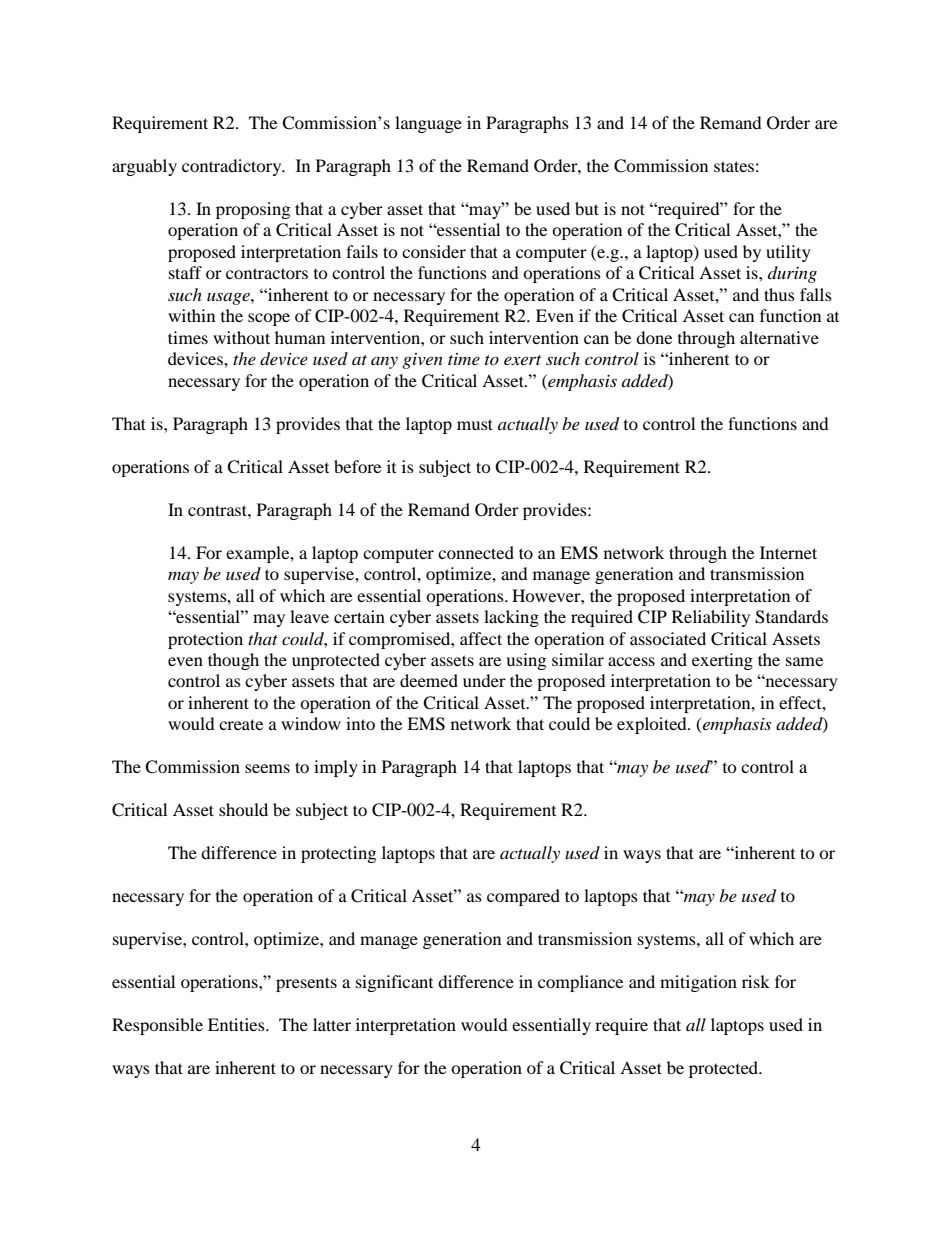 The height and width of the image is (1233, 952). What do you see at coordinates (653, 725) in the image?
I see `exploited` at bounding box center [653, 725].
